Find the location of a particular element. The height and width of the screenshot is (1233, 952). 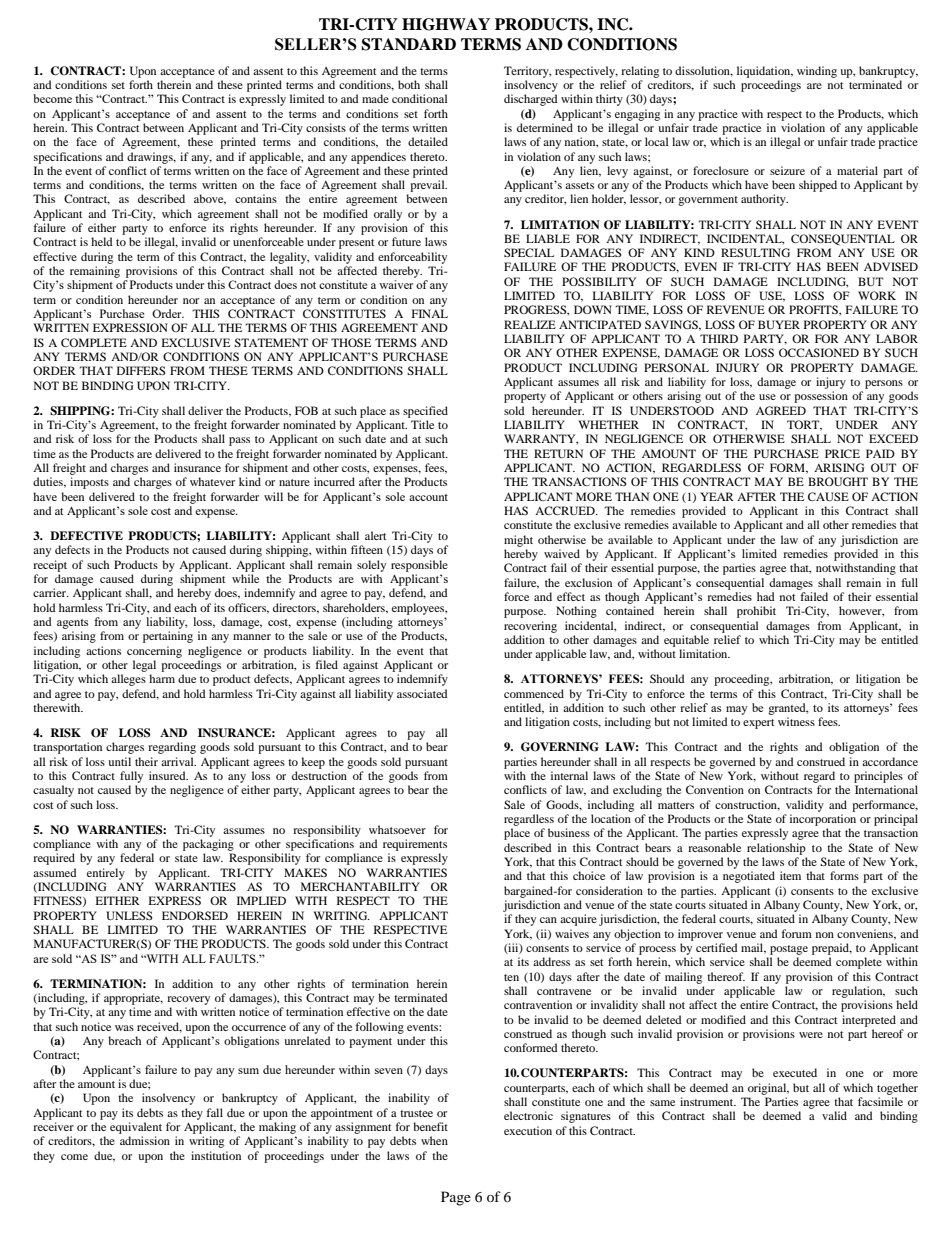

consists is located at coordinates (326, 127).
